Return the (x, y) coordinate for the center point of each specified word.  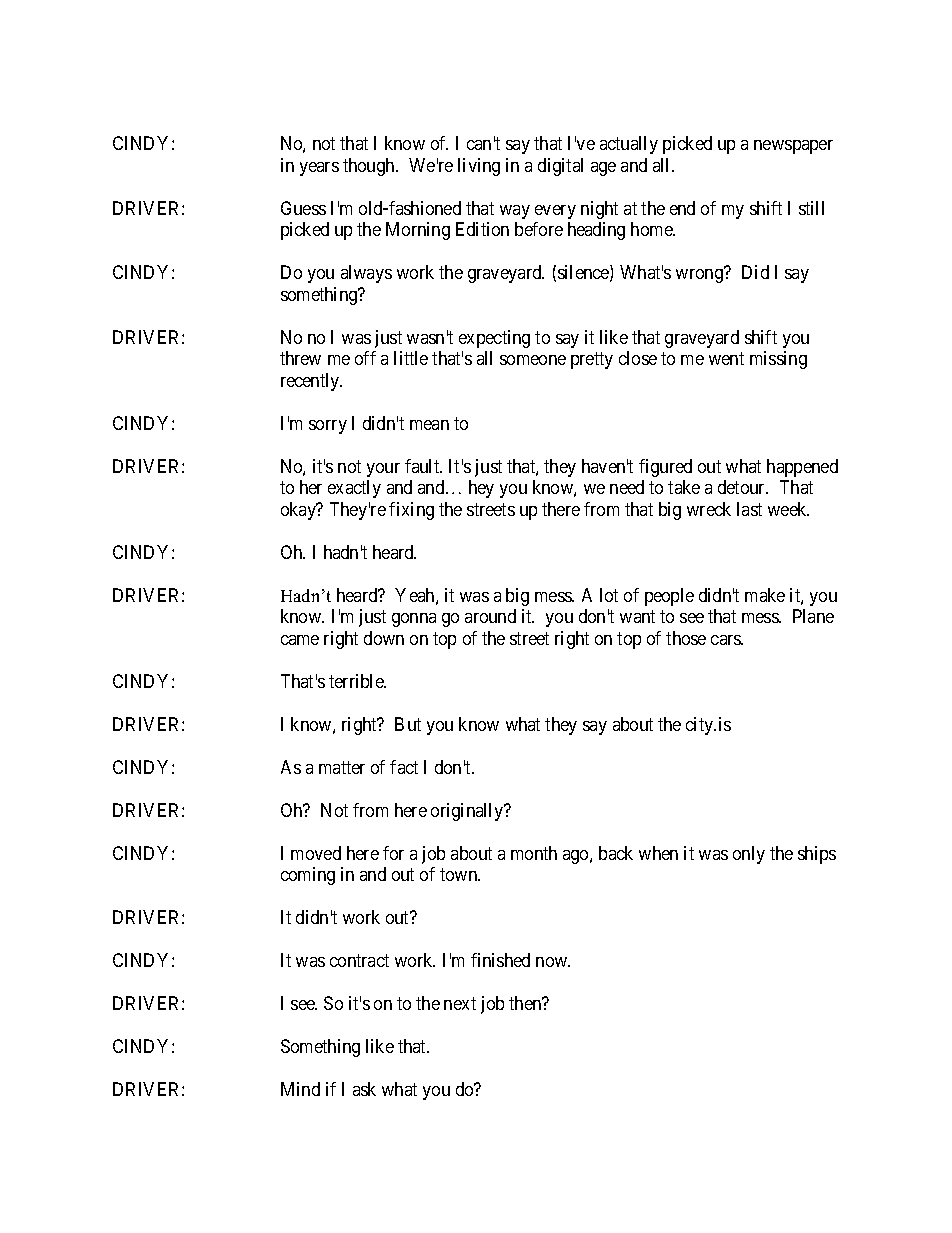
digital (560, 167)
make (765, 595)
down (384, 638)
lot (609, 595)
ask (364, 1089)
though (370, 167)
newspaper (793, 147)
